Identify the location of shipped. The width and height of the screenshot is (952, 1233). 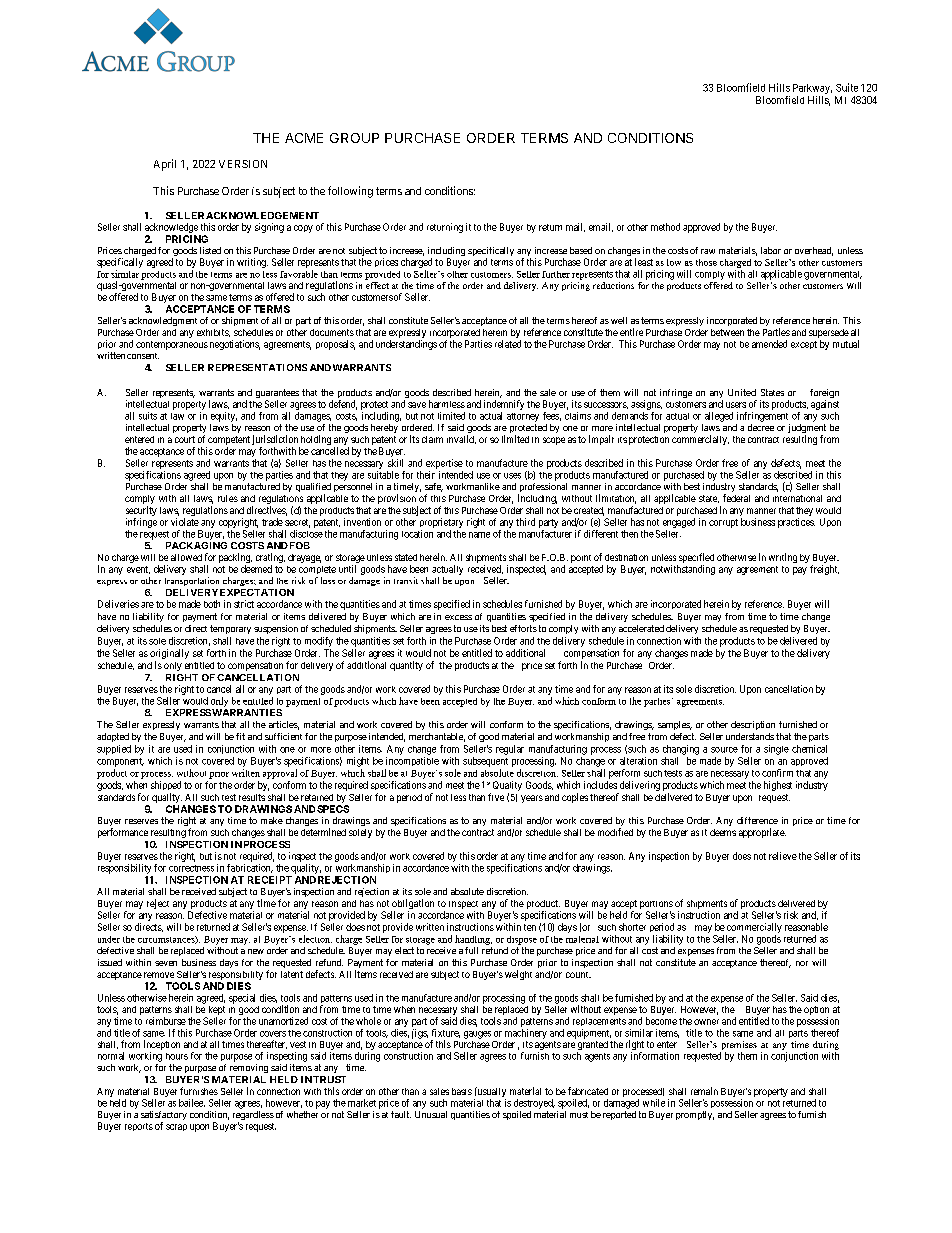
(166, 787).
